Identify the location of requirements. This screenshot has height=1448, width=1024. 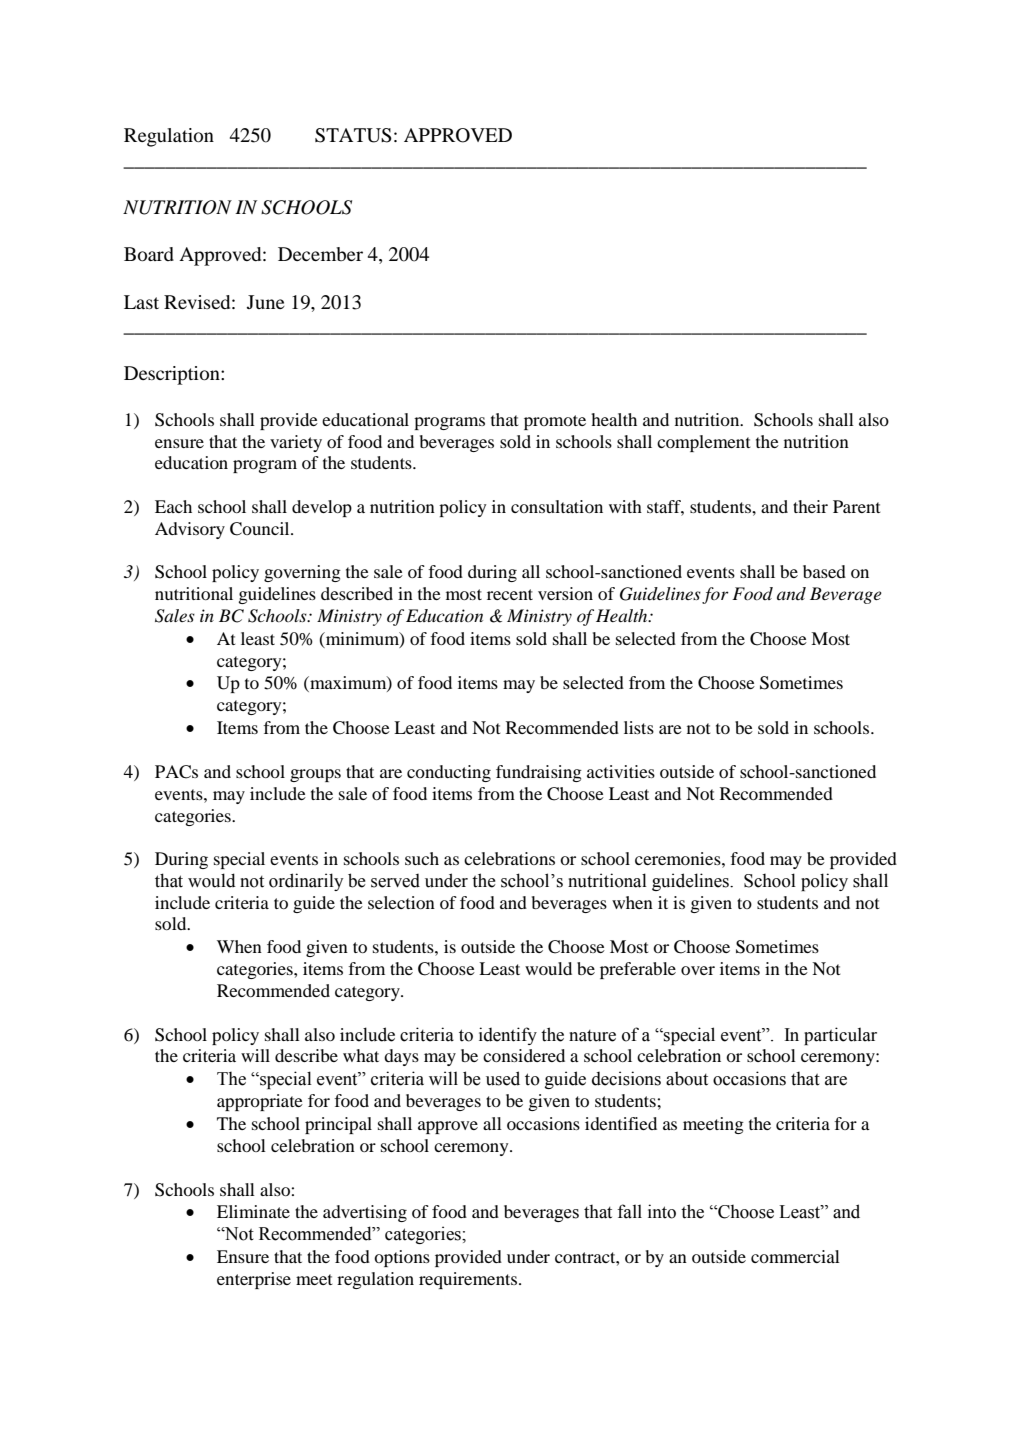
(469, 1280).
